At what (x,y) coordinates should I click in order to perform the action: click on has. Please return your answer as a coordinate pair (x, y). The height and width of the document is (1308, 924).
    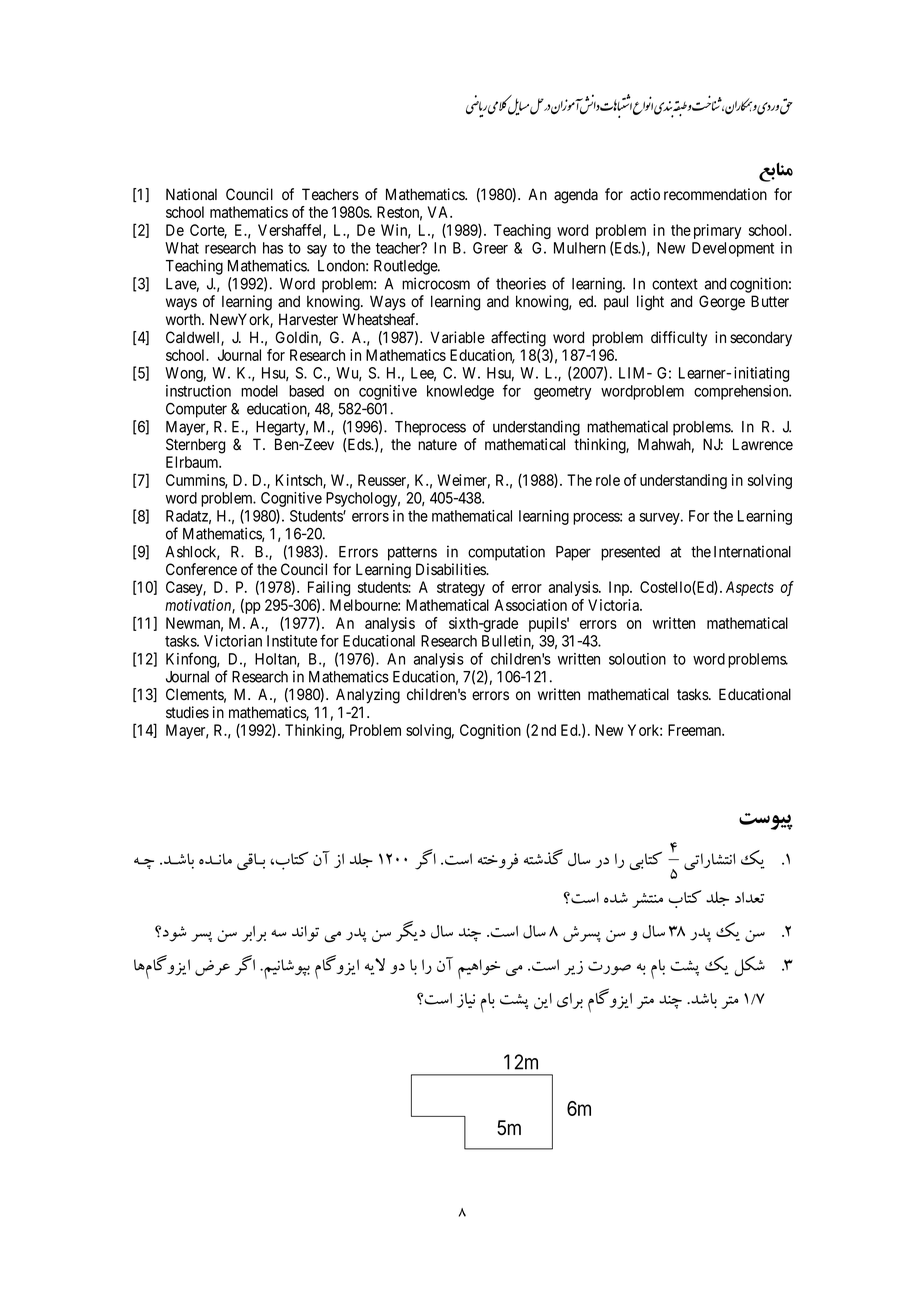
    Looking at the image, I should click on (273, 248).
